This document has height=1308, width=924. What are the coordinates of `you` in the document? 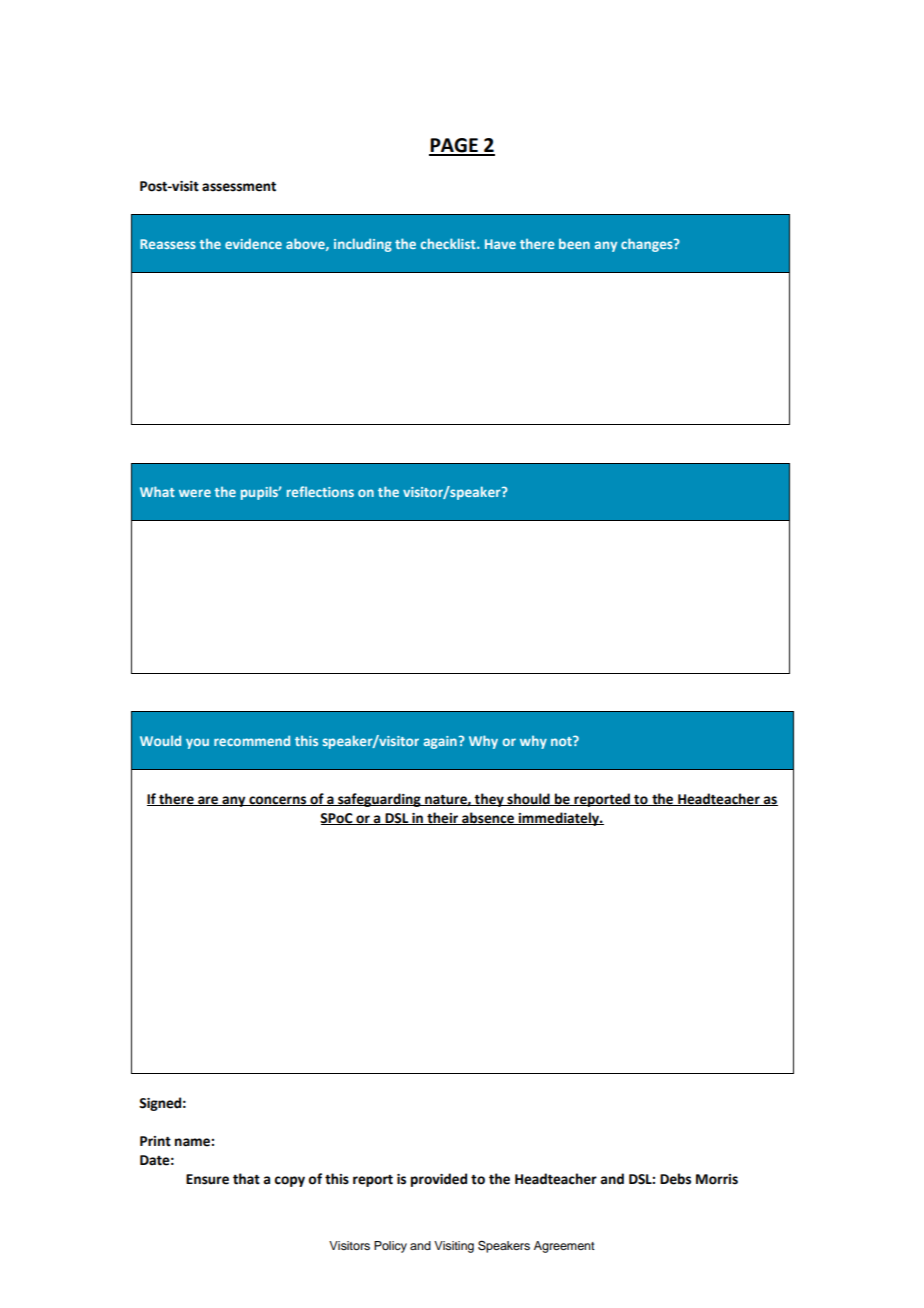 It's located at (197, 743).
